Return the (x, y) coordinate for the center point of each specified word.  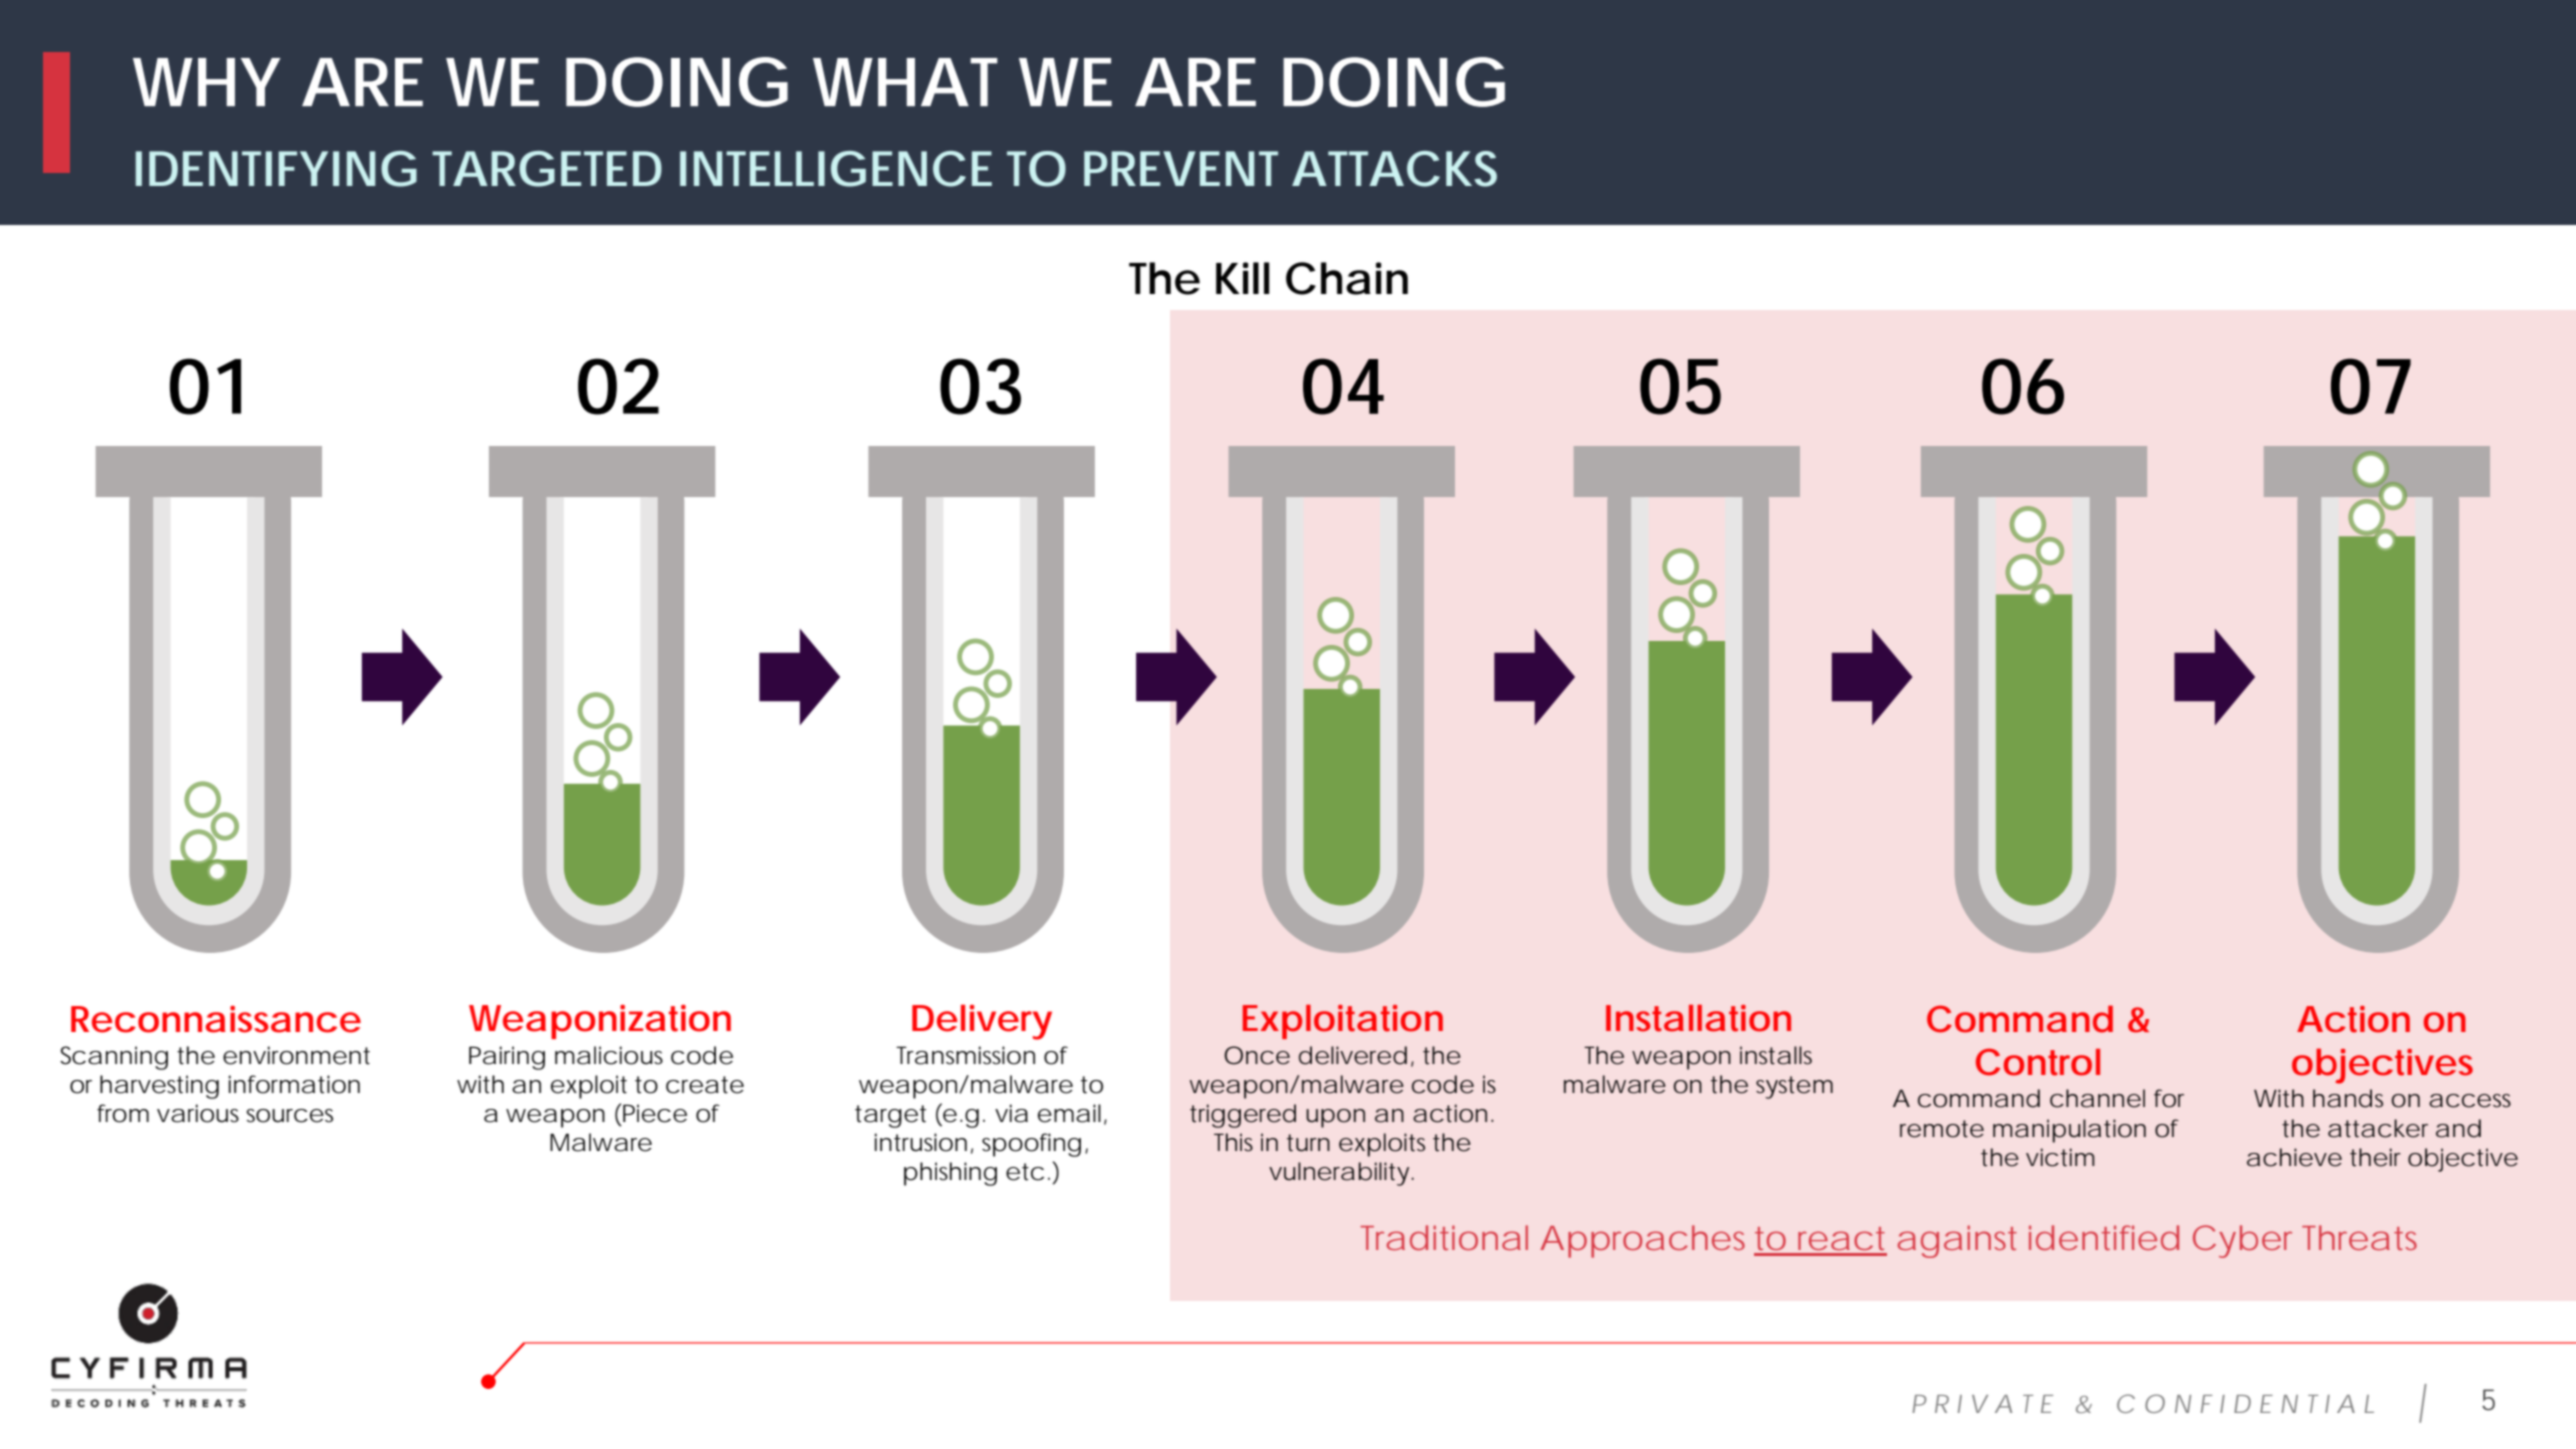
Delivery (982, 1022)
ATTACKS (1394, 169)
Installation (1698, 1018)
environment (296, 1055)
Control (2038, 1062)
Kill (1243, 278)
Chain (1347, 278)
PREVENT (1181, 168)
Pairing (507, 1058)
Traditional (1444, 1237)
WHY (206, 82)
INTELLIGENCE (836, 169)
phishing (950, 1174)
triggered (1243, 1116)
